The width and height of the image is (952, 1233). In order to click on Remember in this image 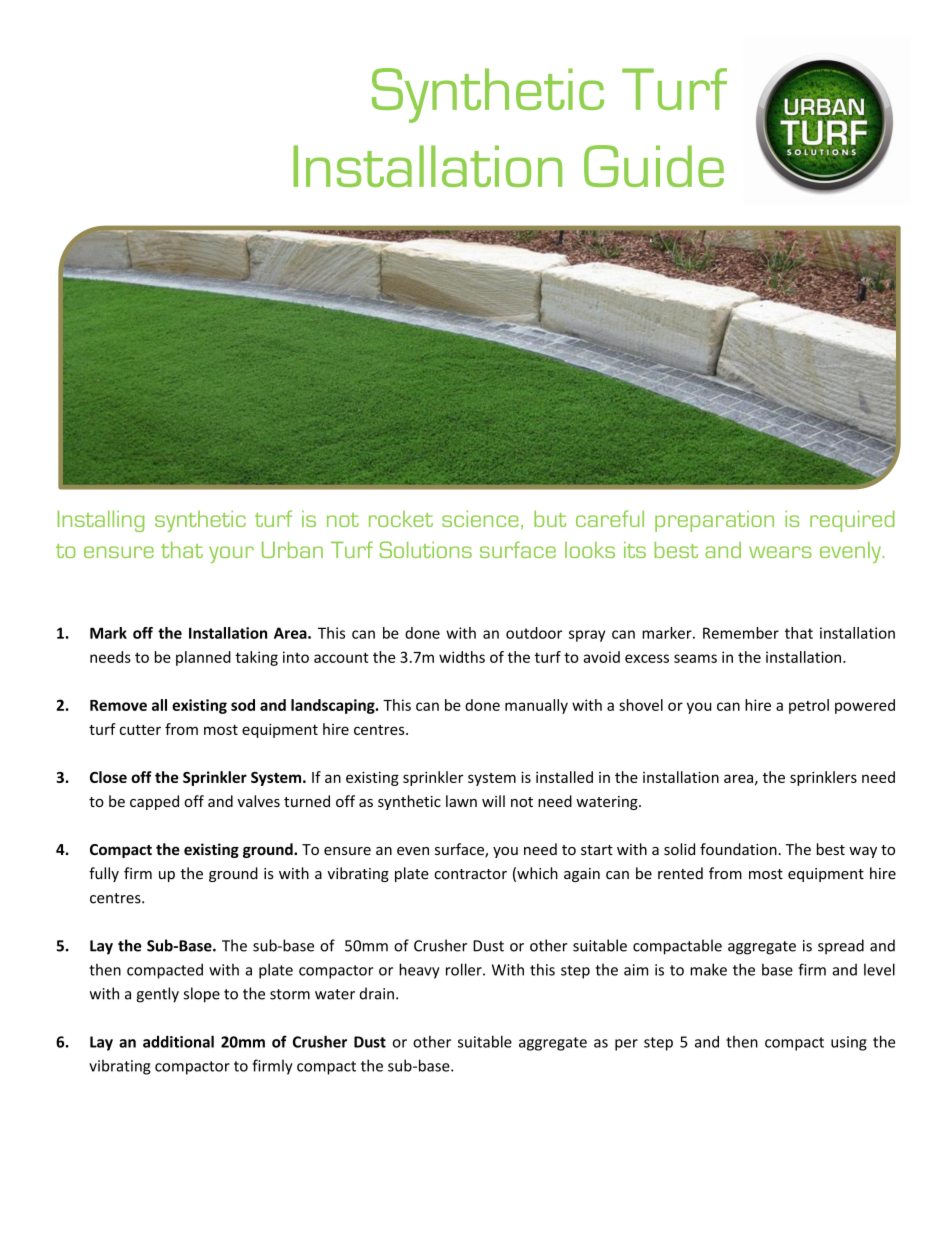, I will do `click(741, 633)`.
